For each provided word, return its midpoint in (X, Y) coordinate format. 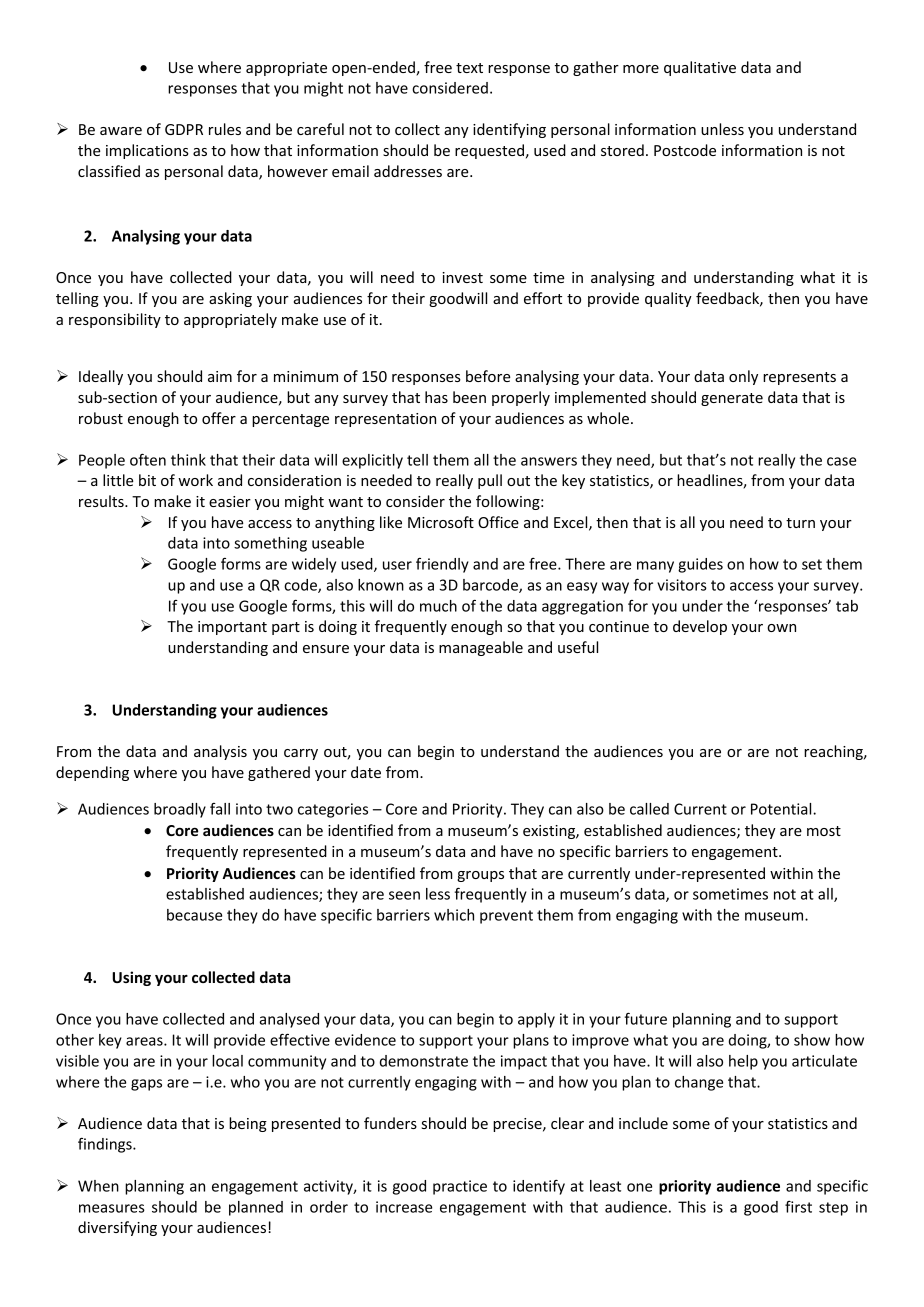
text (469, 68)
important (232, 628)
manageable (481, 648)
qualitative (700, 68)
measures (112, 1208)
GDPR (184, 129)
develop (700, 627)
